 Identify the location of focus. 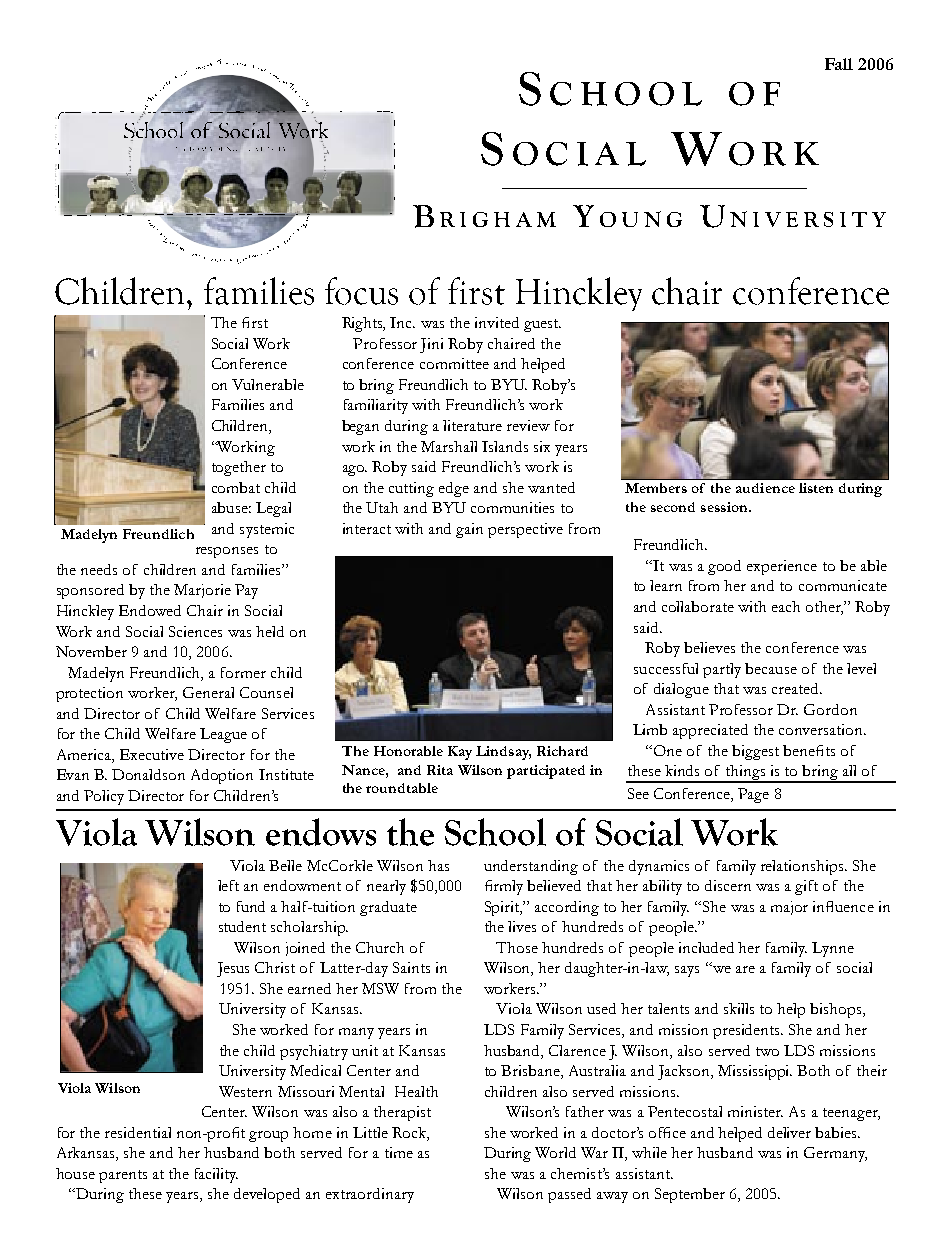
(361, 291).
